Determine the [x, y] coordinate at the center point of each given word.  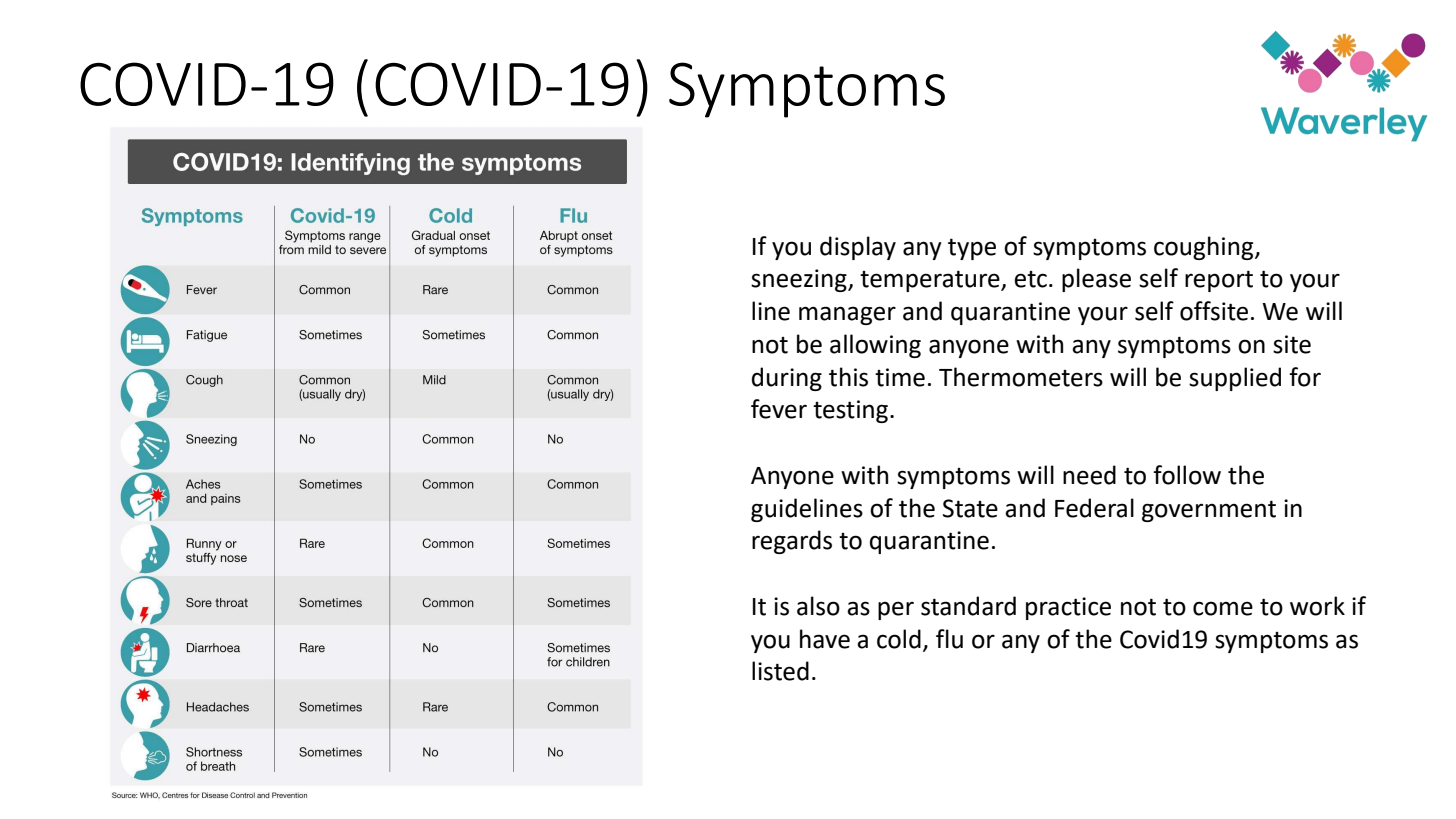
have [825, 639]
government [1209, 511]
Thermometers [1021, 377]
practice [1068, 608]
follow [1187, 475]
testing [850, 411]
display [858, 248]
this [848, 377]
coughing [1205, 248]
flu [949, 639]
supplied [1235, 379]
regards [792, 542]
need [1089, 475]
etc [1030, 279]
